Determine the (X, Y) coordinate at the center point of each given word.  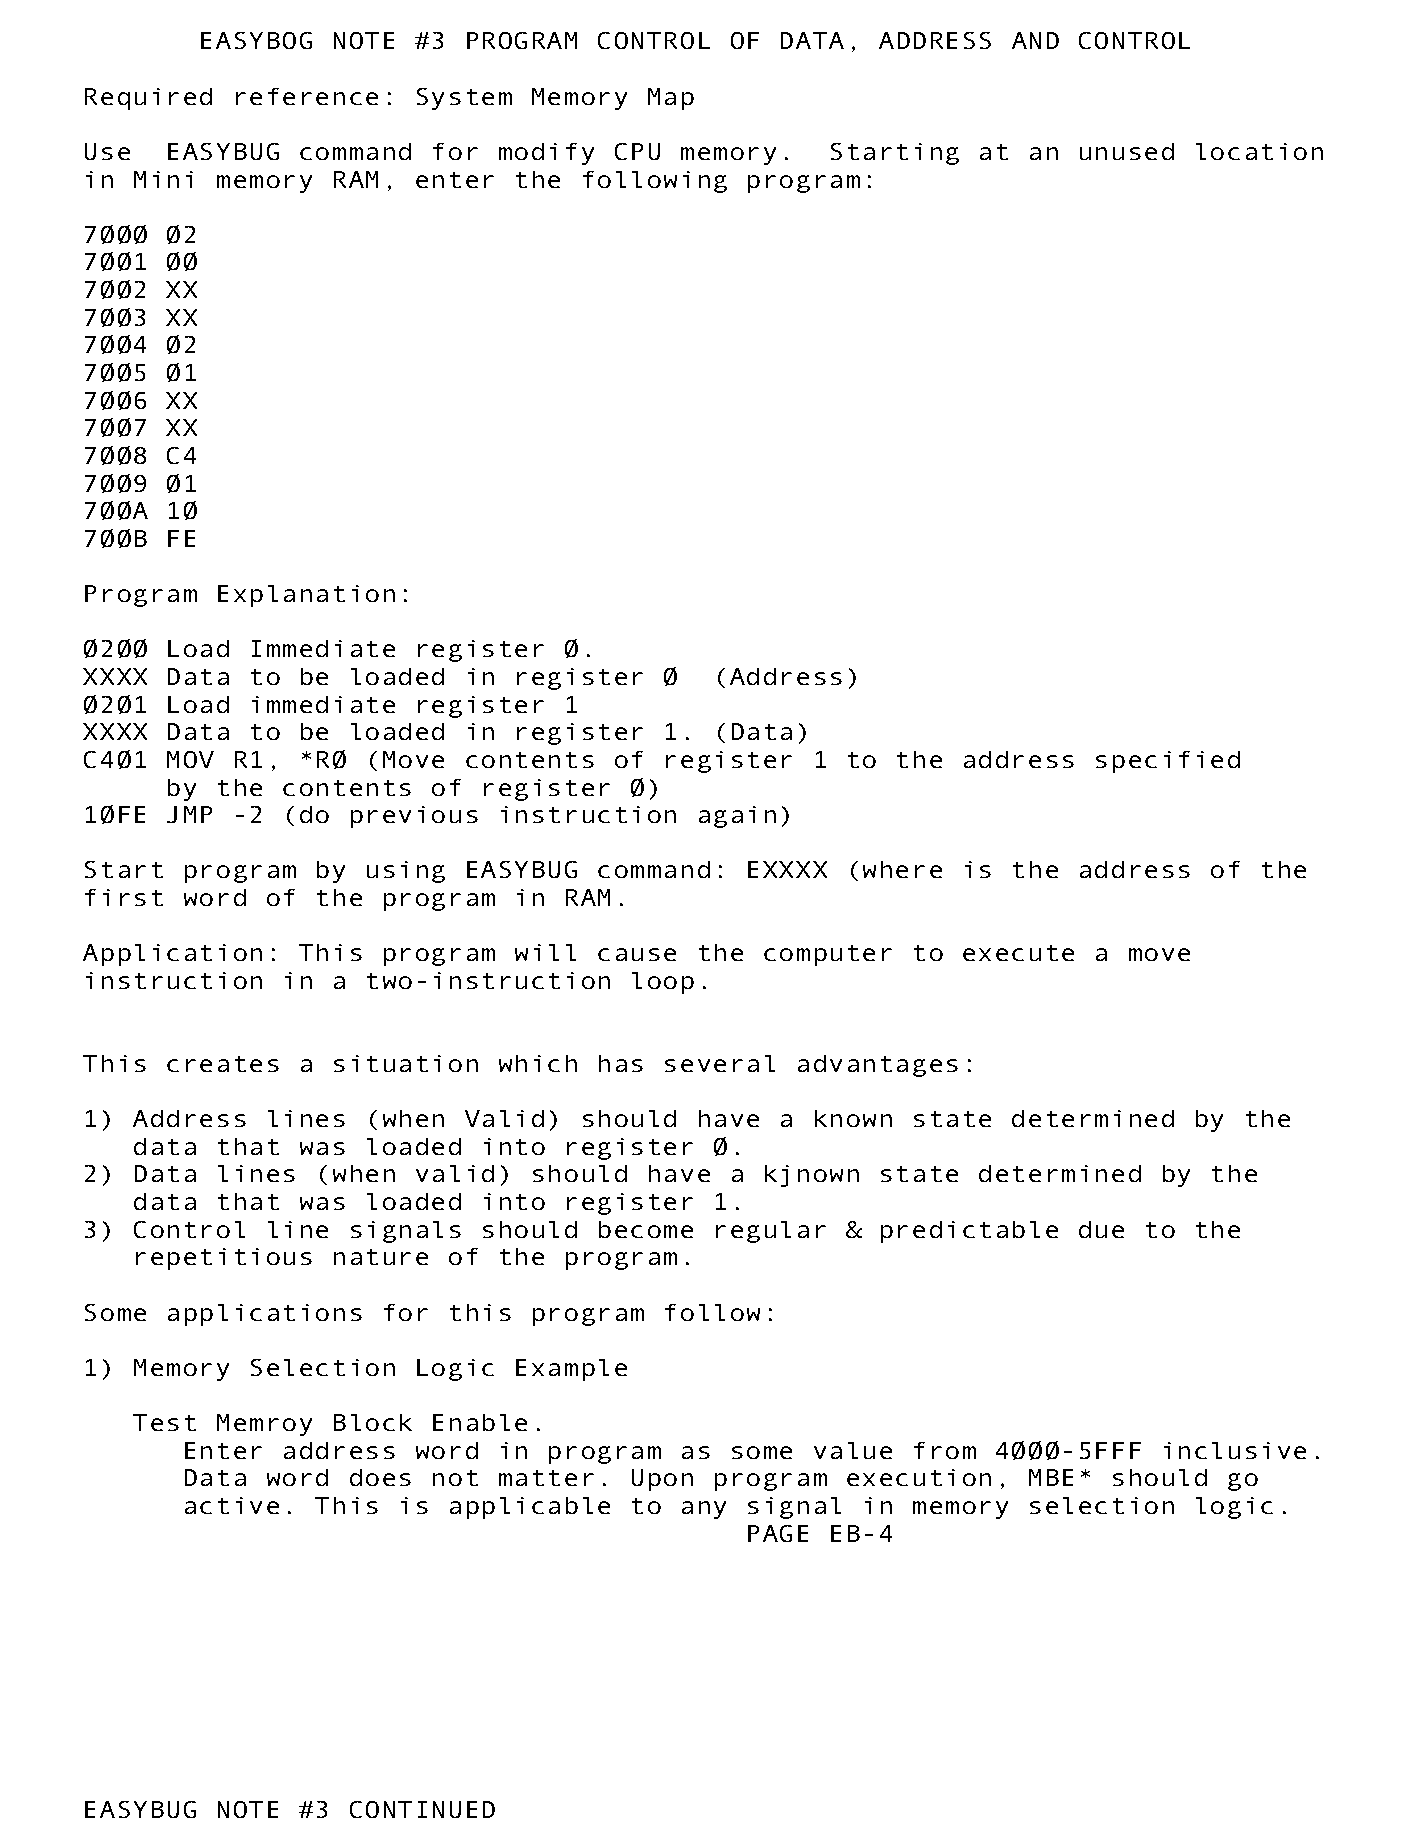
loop (663, 983)
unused (1127, 151)
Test (164, 1422)
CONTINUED (422, 1809)
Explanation (306, 596)
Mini (163, 179)
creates (223, 1064)
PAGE (778, 1533)
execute (1018, 953)
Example (571, 1370)
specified (1168, 762)
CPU (637, 151)
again (737, 817)
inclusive (1235, 1450)
